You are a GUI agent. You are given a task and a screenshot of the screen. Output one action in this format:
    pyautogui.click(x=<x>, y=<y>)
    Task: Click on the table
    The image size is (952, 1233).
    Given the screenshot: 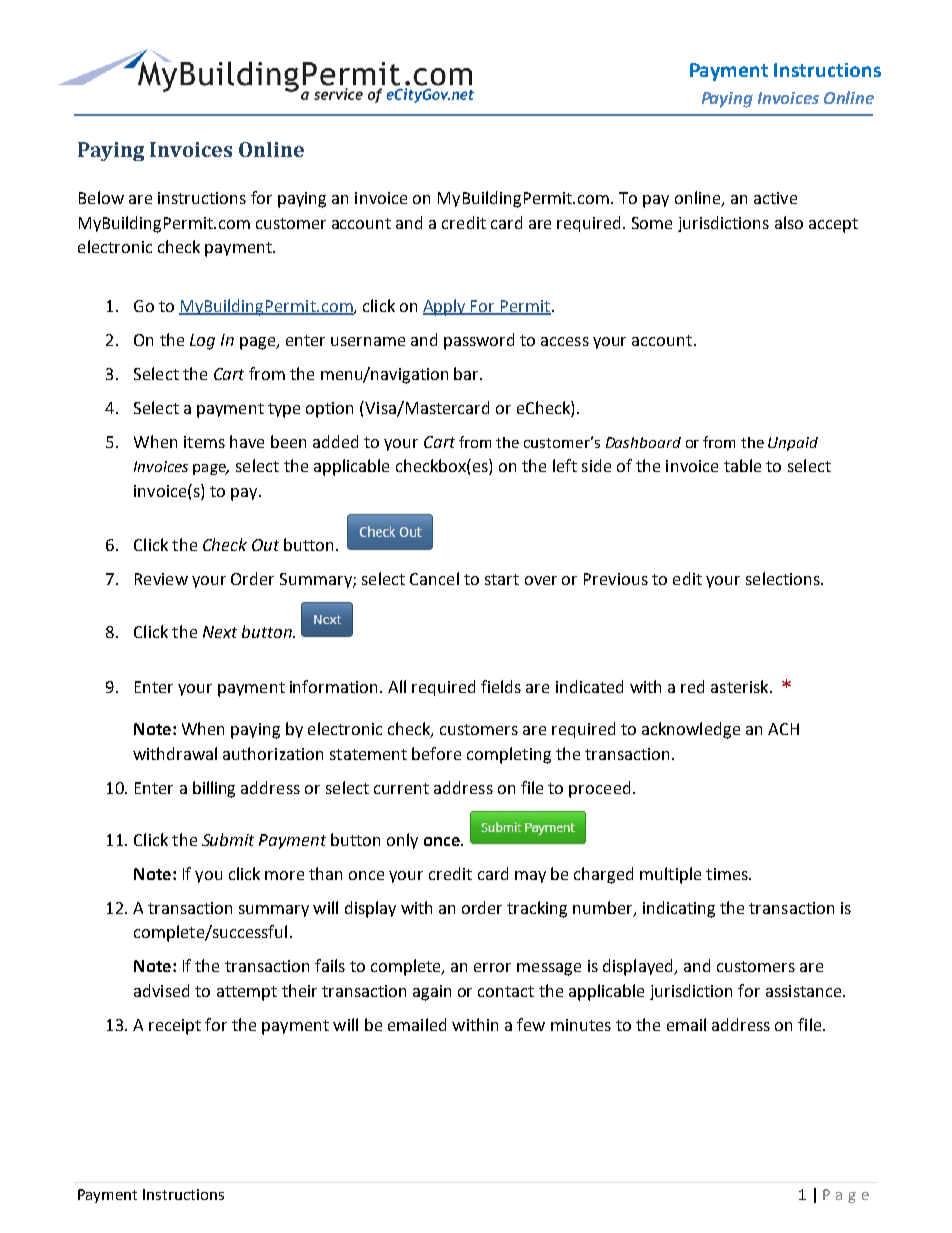 What is the action you would take?
    pyautogui.click(x=742, y=465)
